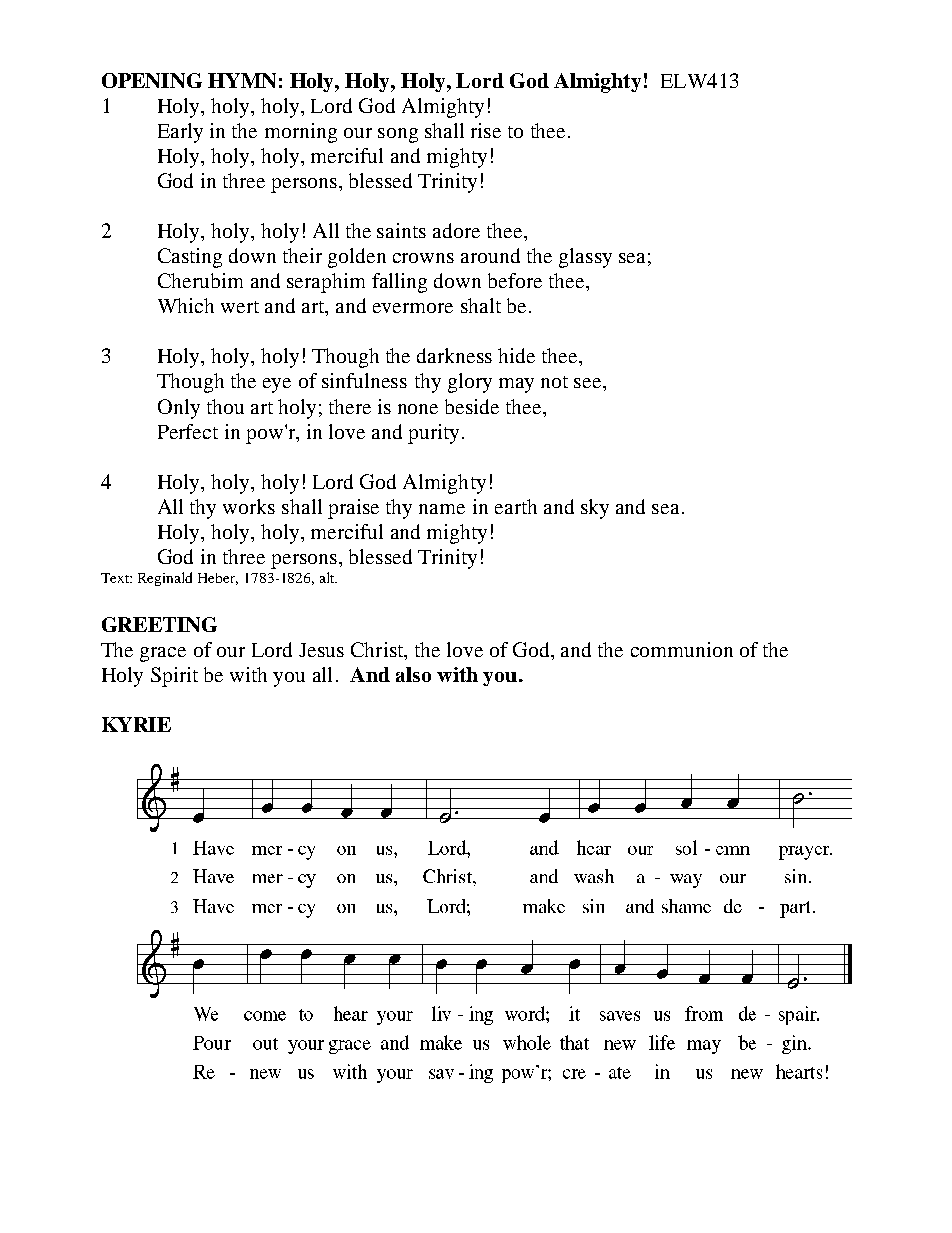 Image resolution: width=952 pixels, height=1233 pixels. Describe the element at coordinates (378, 651) in the screenshot. I see `Christ` at that location.
